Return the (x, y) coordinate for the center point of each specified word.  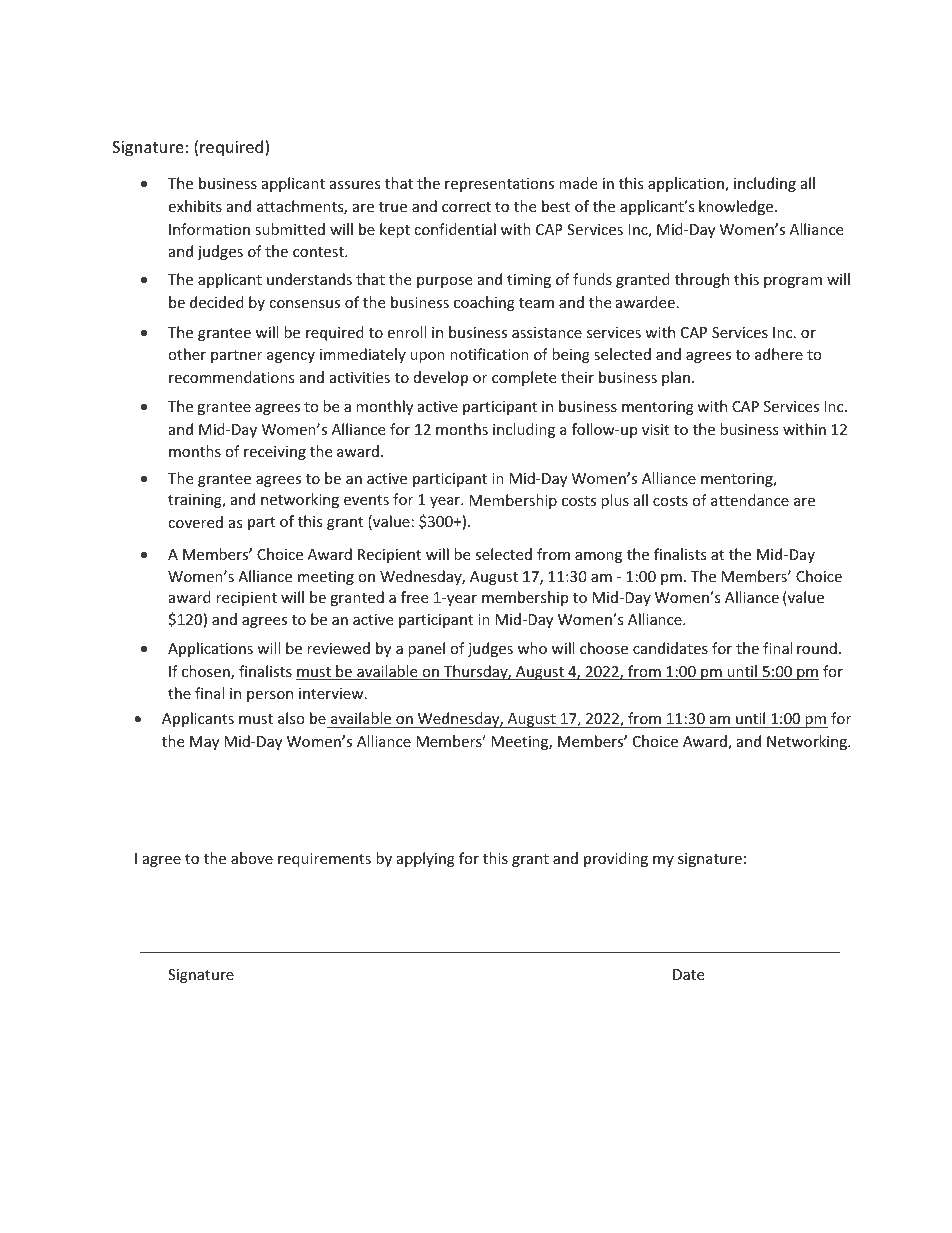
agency (291, 357)
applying (426, 859)
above (252, 858)
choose (604, 648)
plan (676, 378)
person (270, 696)
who (532, 648)
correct (466, 207)
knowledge (737, 207)
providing (616, 859)
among (598, 557)
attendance (750, 500)
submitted (290, 229)
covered (195, 522)
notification (489, 354)
